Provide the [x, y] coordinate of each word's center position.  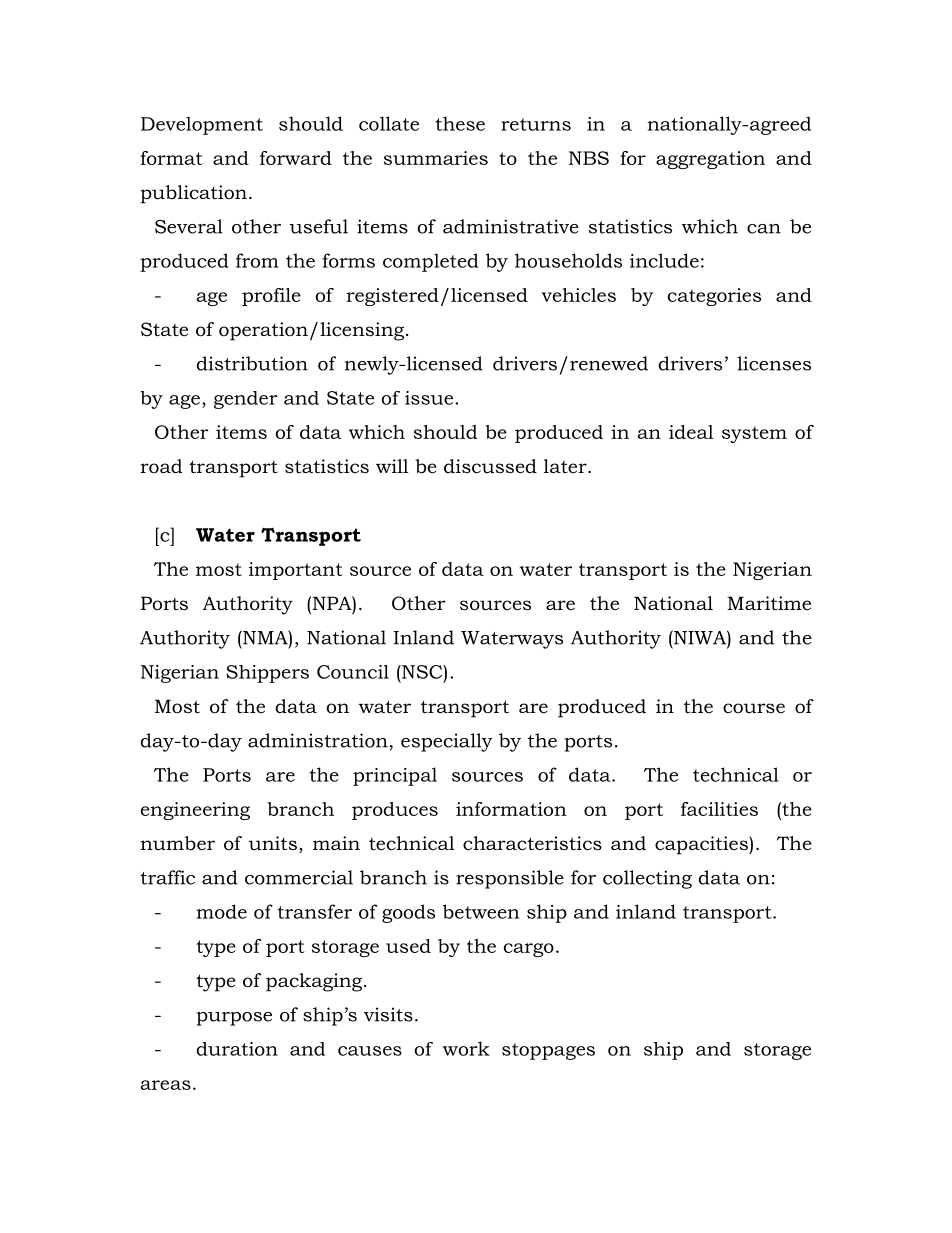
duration [237, 1049]
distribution [252, 363]
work [466, 1048]
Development [202, 125]
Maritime [769, 603]
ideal [691, 432]
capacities [702, 845]
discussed [490, 466]
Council [353, 672]
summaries [436, 158]
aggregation [710, 160]
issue [430, 398]
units [272, 843]
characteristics [532, 843]
